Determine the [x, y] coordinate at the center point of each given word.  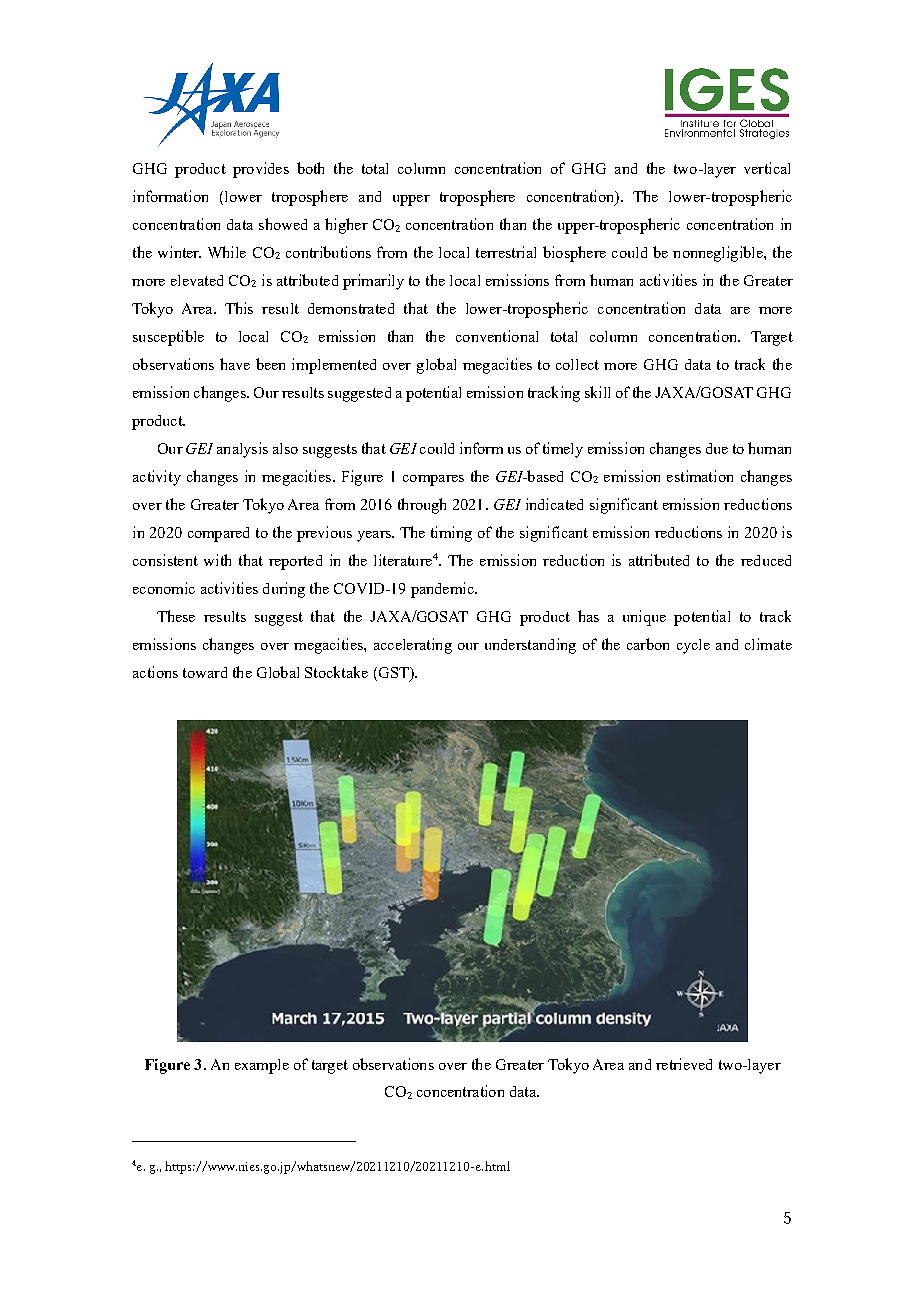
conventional [497, 336]
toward [205, 672]
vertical [767, 168]
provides [261, 170]
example [262, 1066]
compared [218, 534]
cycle [693, 646]
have [235, 364]
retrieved [684, 1064]
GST [393, 672]
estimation [700, 476]
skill [597, 392]
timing [451, 534]
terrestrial [506, 252]
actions [155, 672]
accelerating [413, 646]
